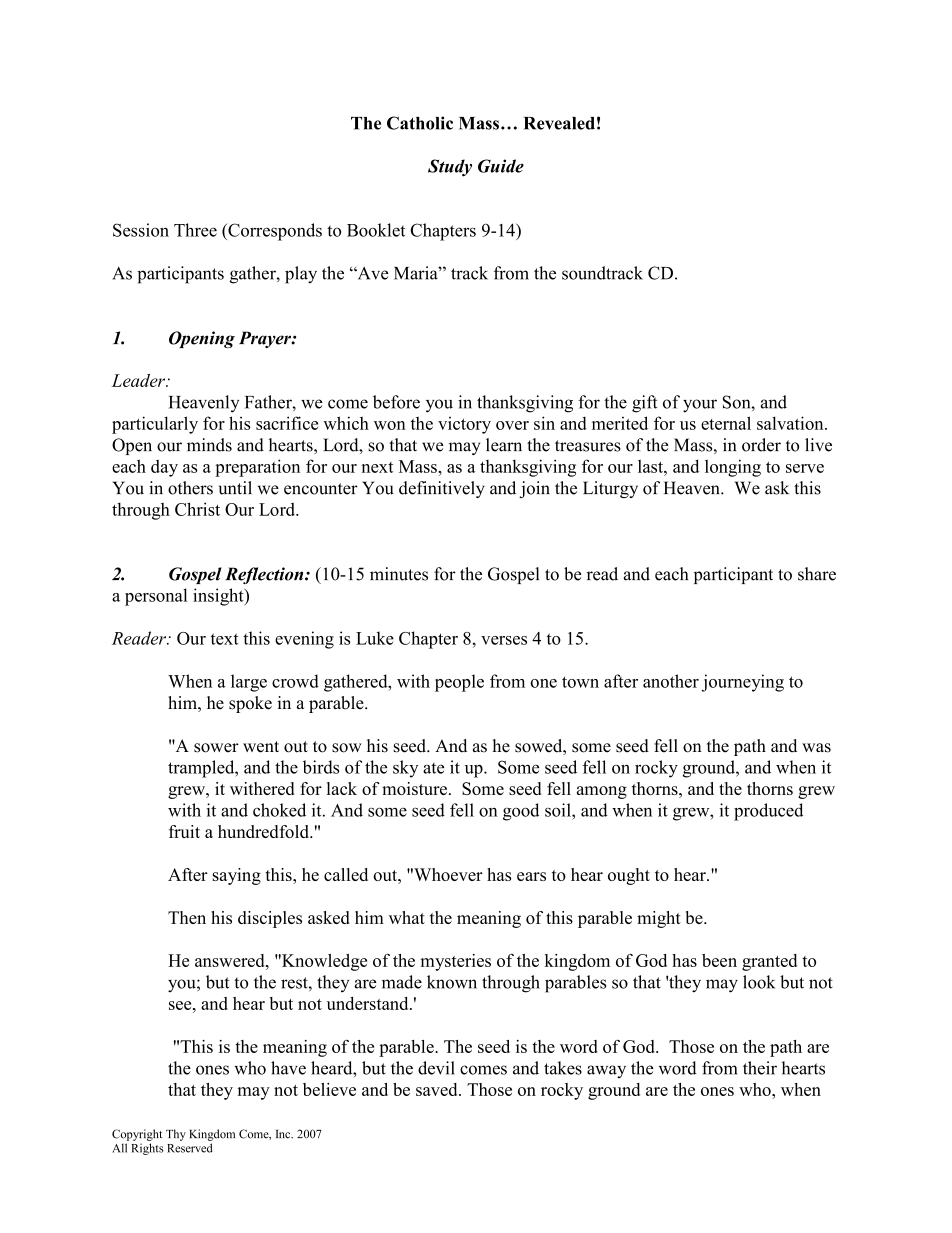 The width and height of the screenshot is (952, 1233). What do you see at coordinates (501, 166) in the screenshot?
I see `Guide` at bounding box center [501, 166].
